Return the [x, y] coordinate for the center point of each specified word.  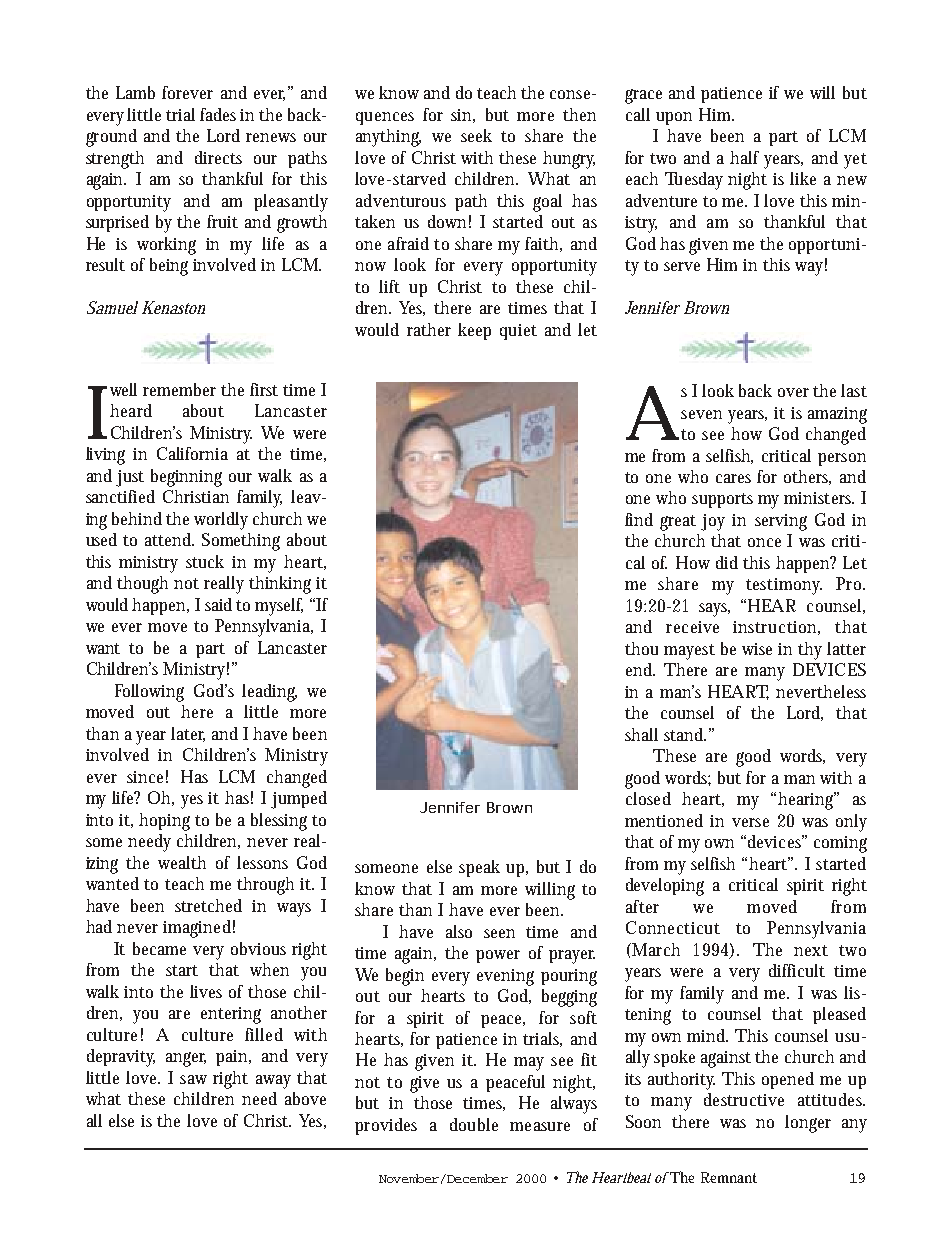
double [474, 1124]
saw [193, 1079]
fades [218, 114]
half [744, 157]
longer [808, 1124]
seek [476, 135]
